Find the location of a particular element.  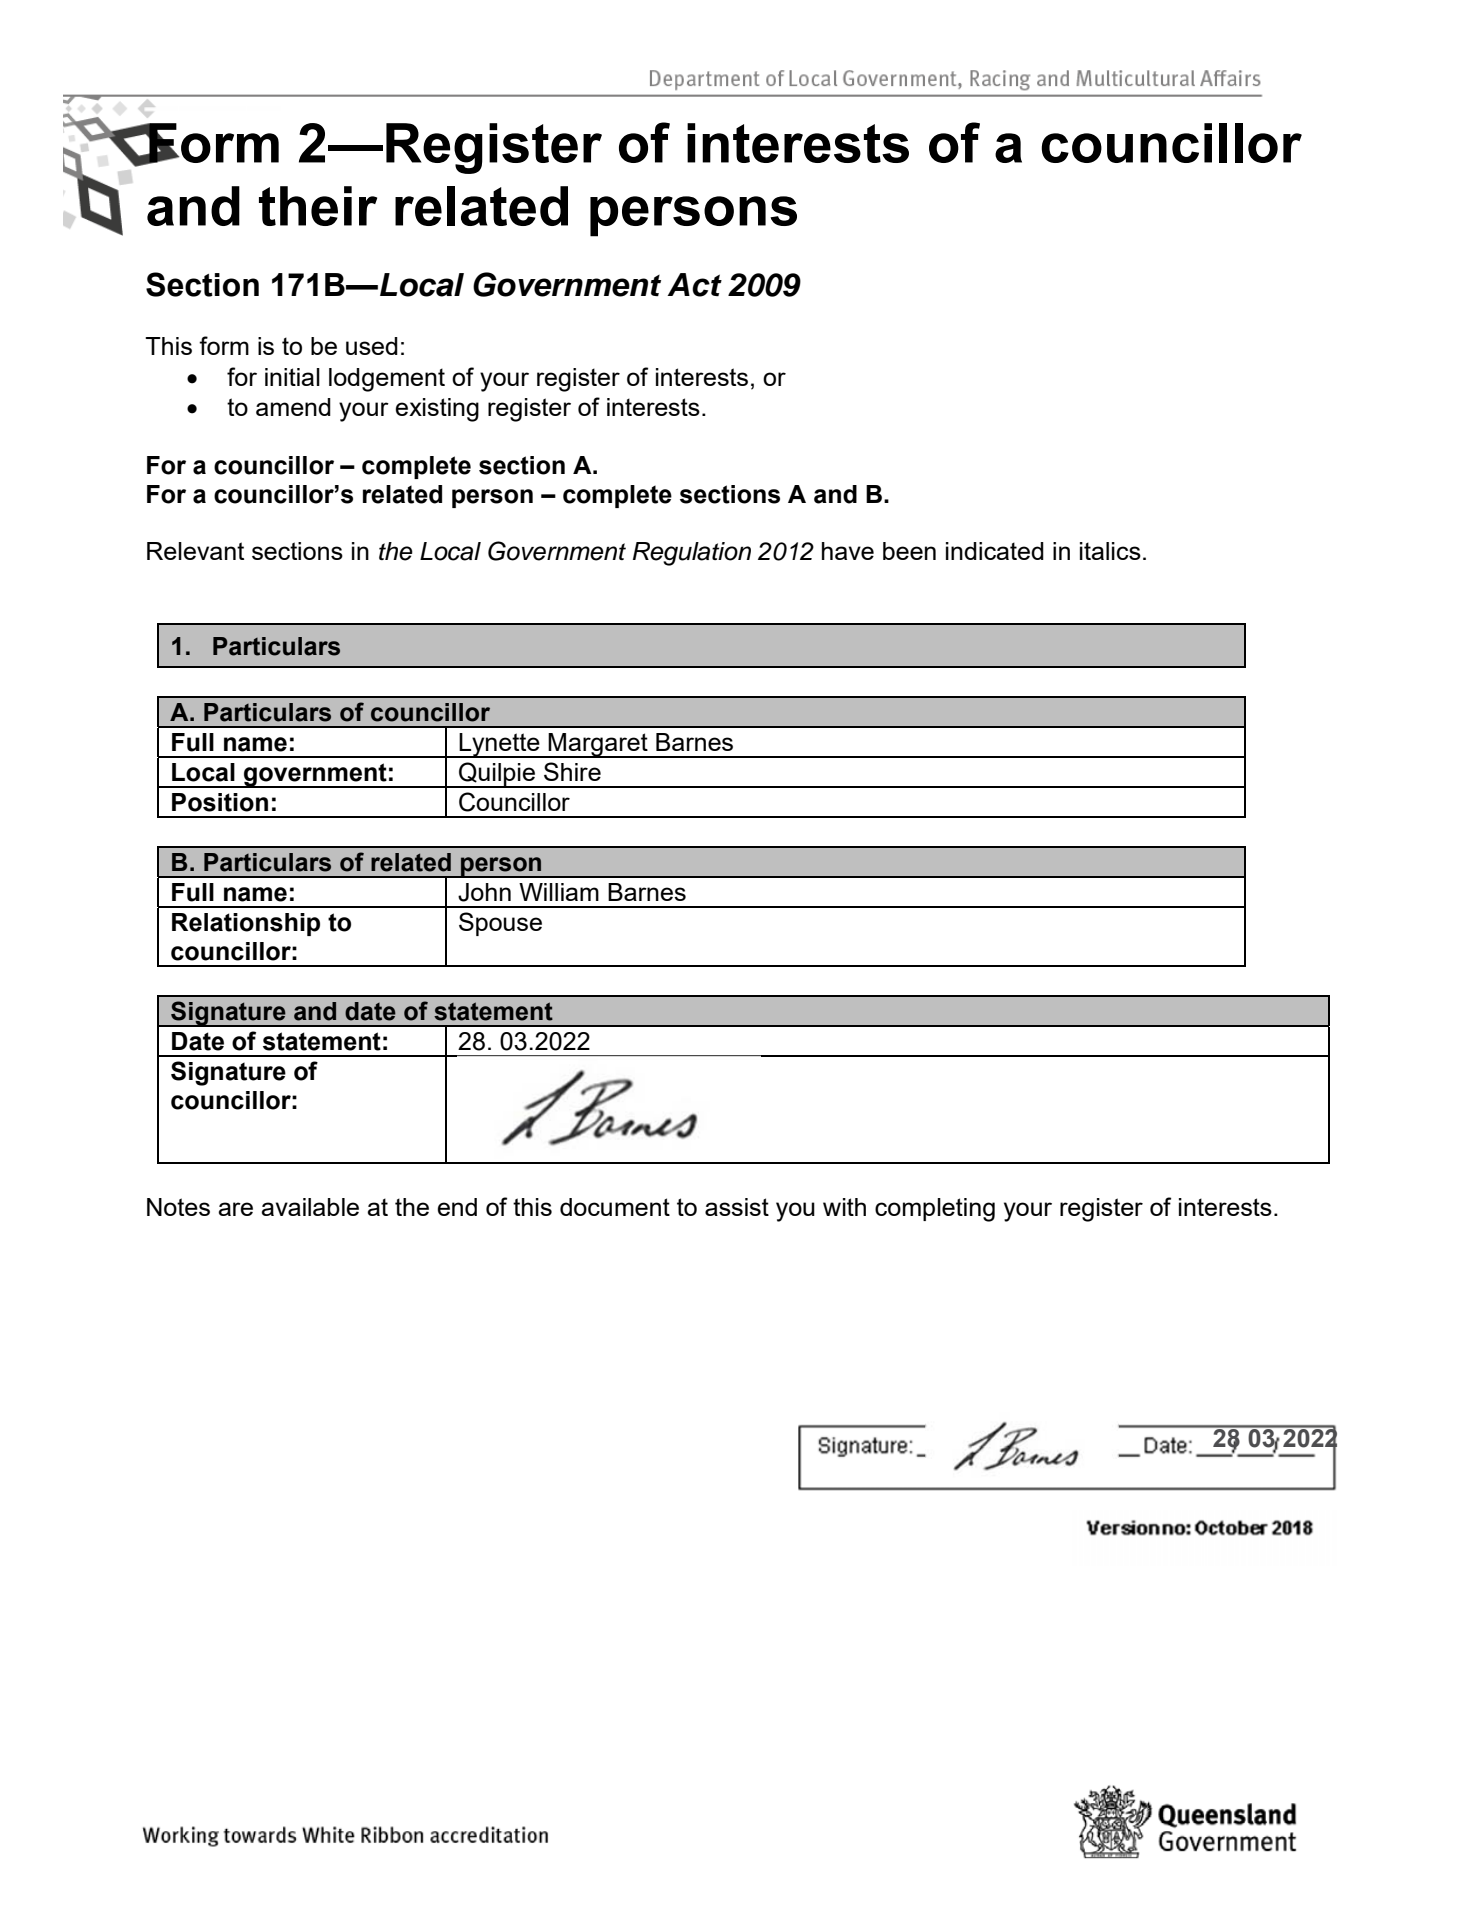

indicated is located at coordinates (995, 551).
